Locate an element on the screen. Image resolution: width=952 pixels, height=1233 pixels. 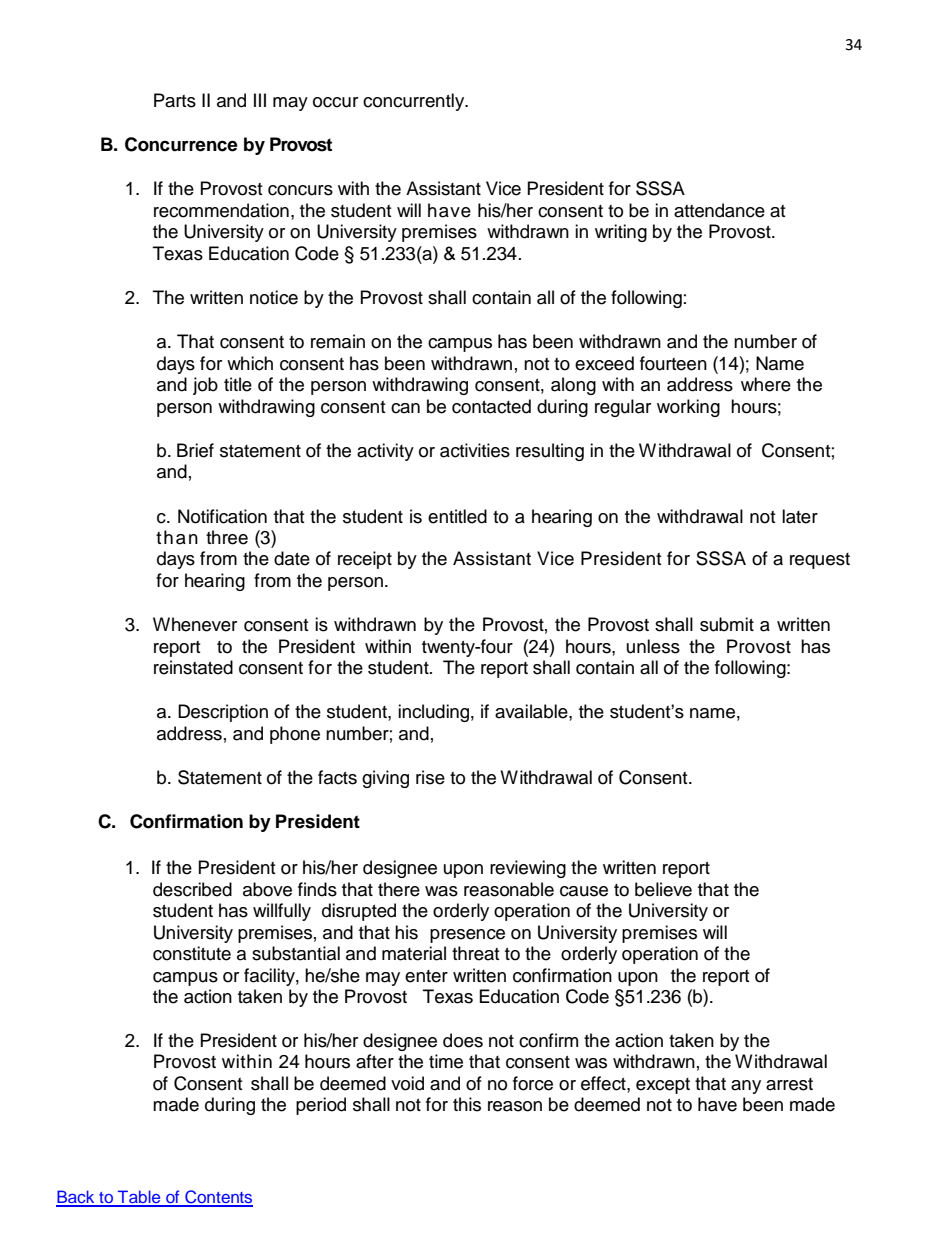
this is located at coordinates (467, 1104).
